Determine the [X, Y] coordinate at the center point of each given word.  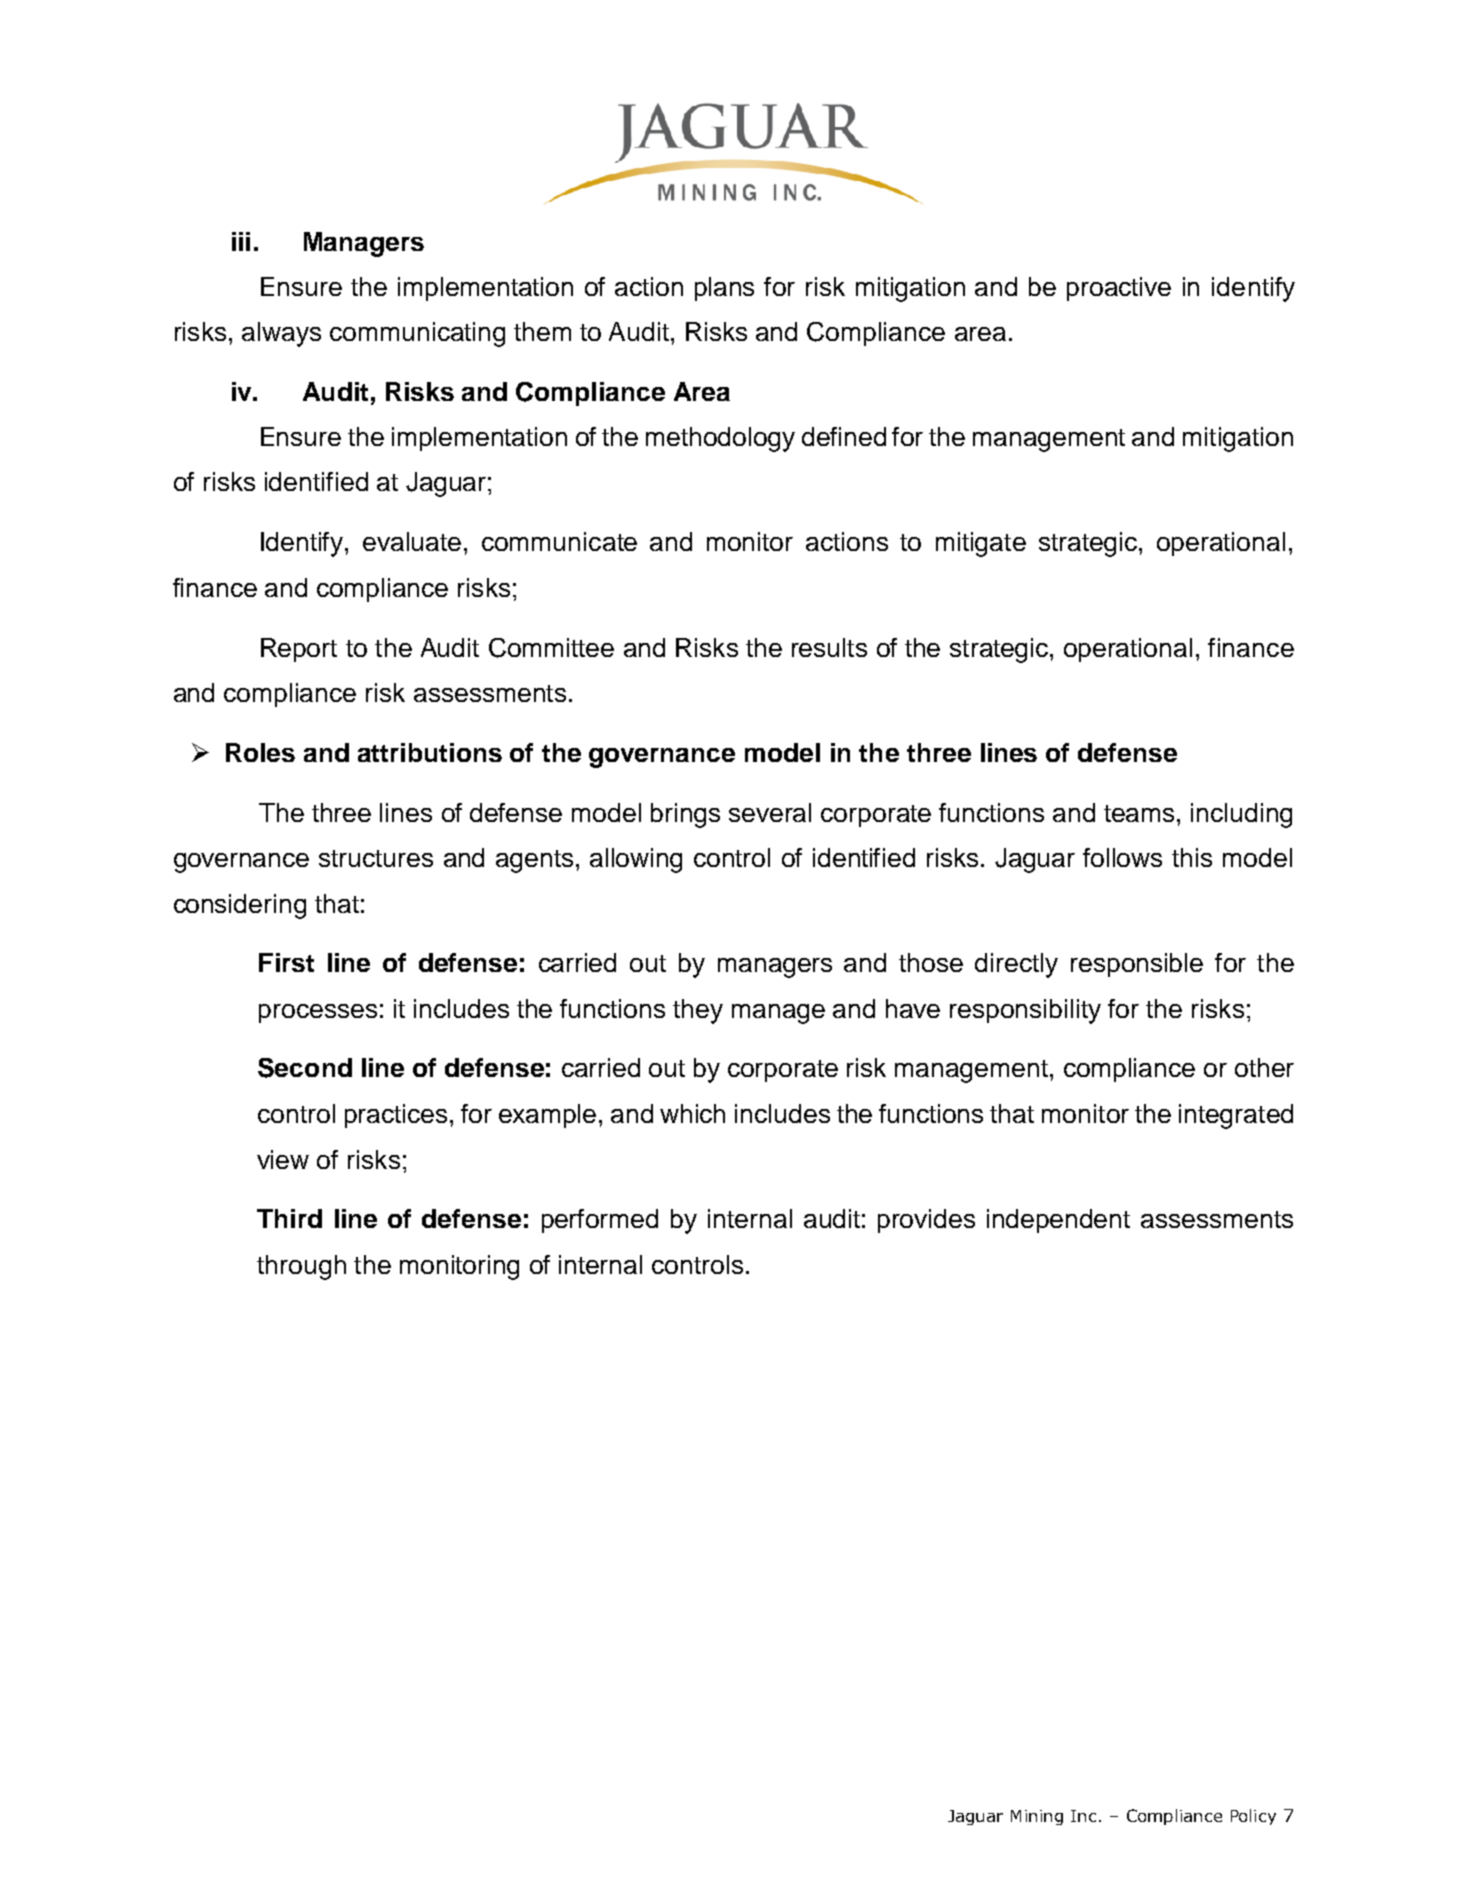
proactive [1119, 289]
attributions [430, 752]
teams [1139, 813]
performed [600, 1221]
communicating [417, 334]
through [301, 1267]
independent [1058, 1221]
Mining [1037, 1817]
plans [724, 289]
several [770, 812]
